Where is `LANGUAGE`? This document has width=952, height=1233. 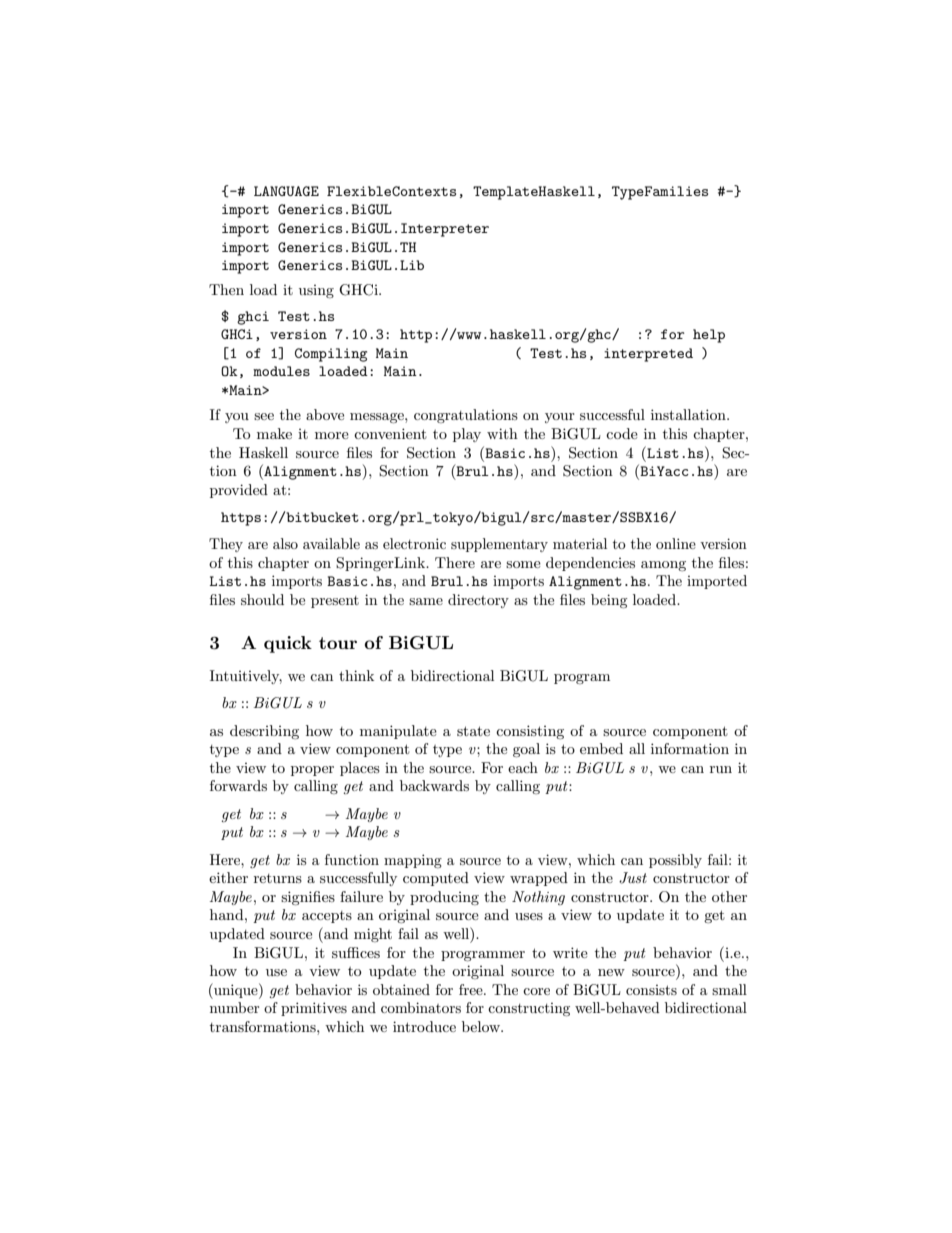 LANGUAGE is located at coordinates (286, 191).
